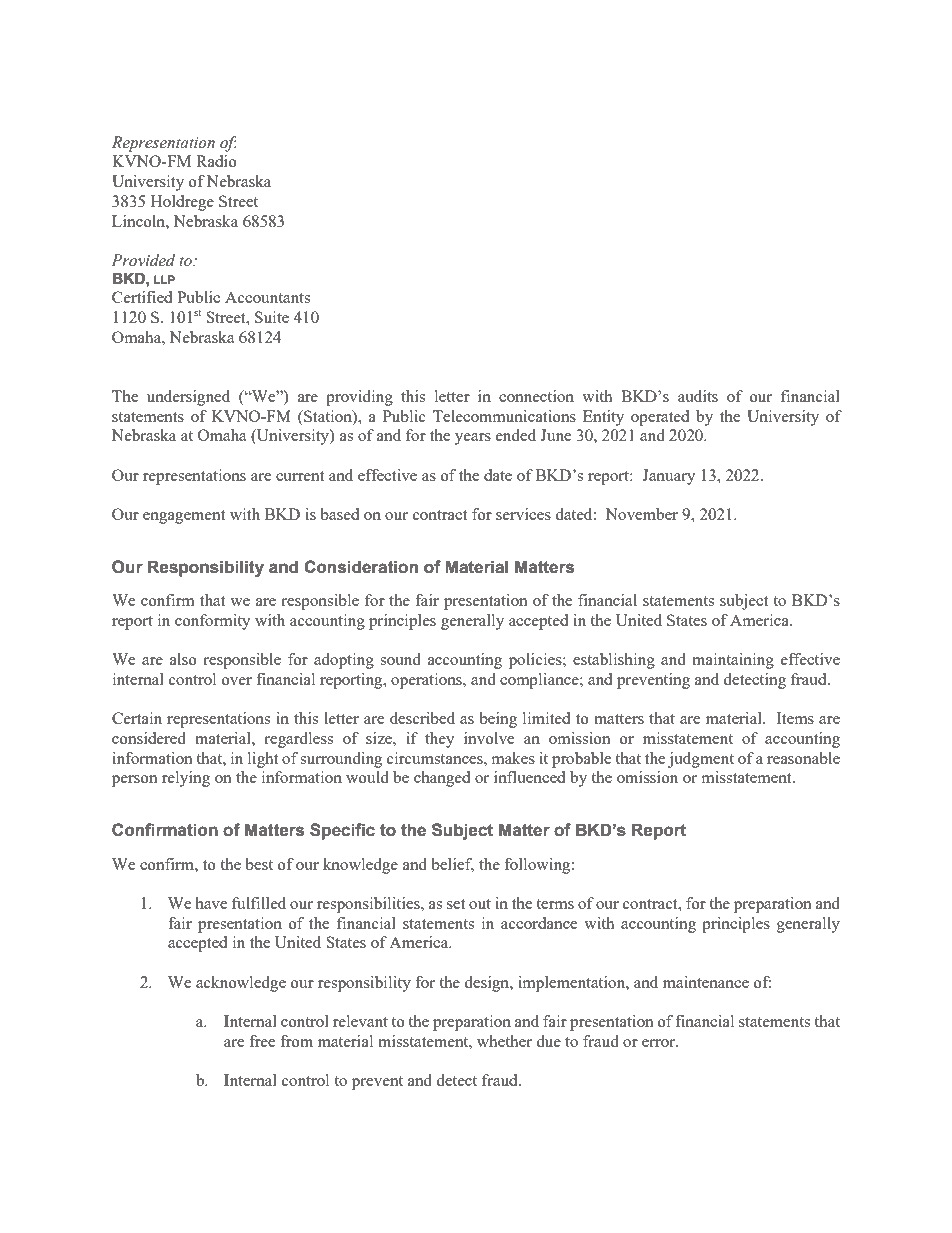  I want to click on Radio, so click(216, 161).
